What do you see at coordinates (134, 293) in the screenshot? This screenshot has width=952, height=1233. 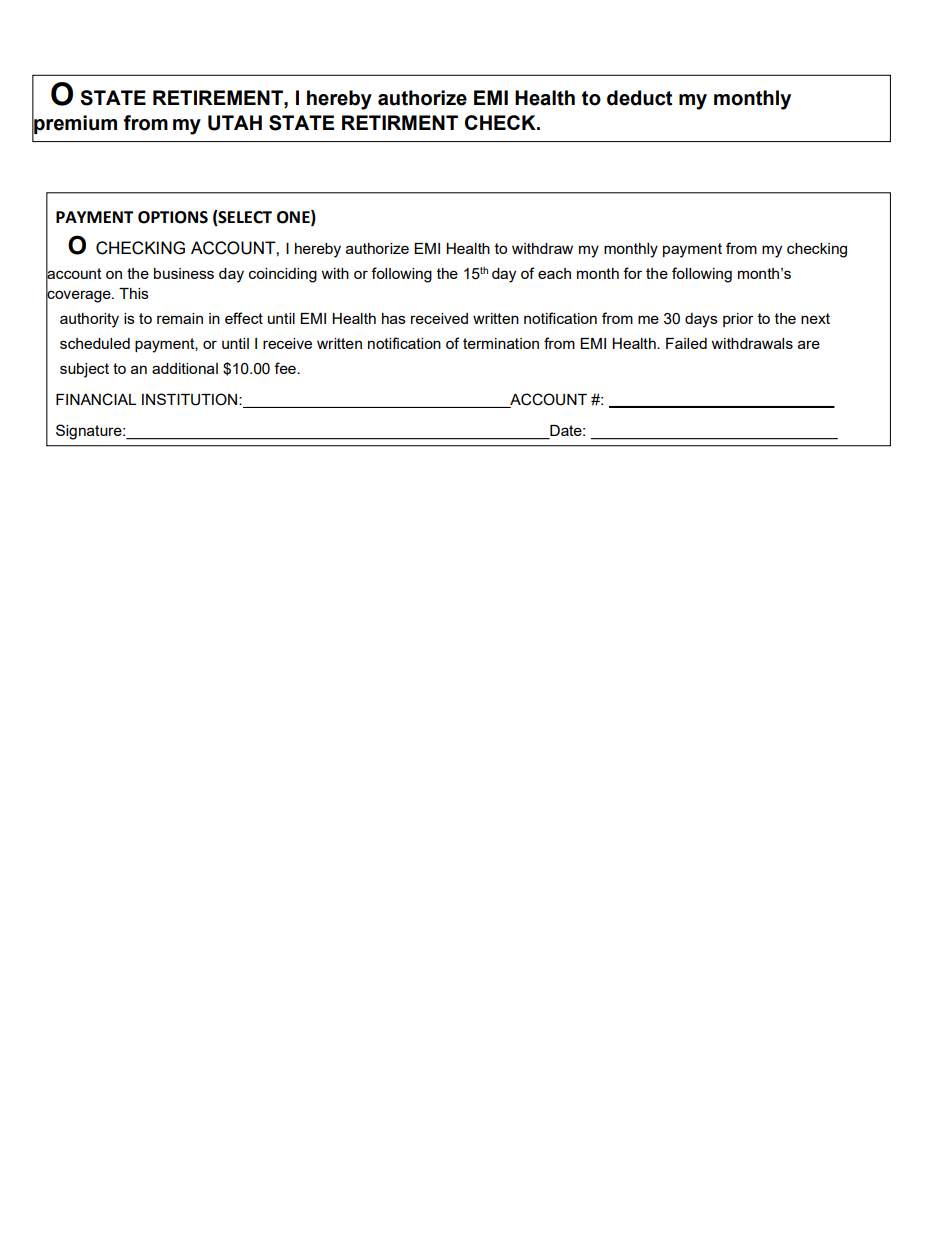 I see `This` at bounding box center [134, 293].
